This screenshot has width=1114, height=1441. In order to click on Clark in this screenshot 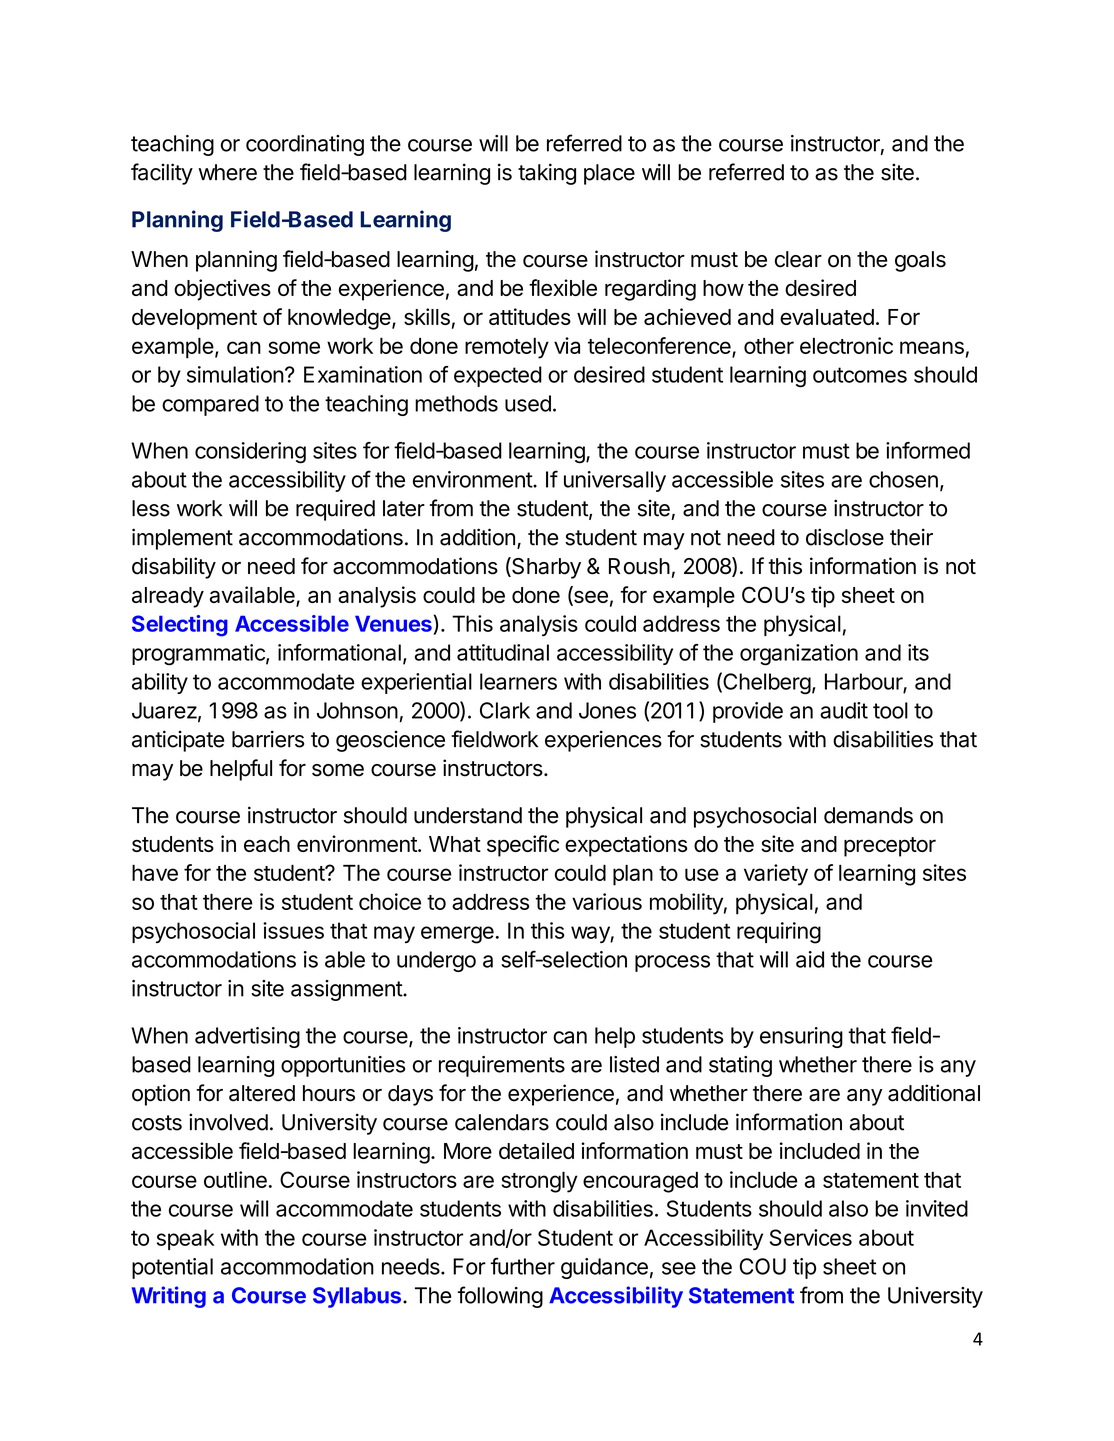, I will do `click(505, 710)`.
